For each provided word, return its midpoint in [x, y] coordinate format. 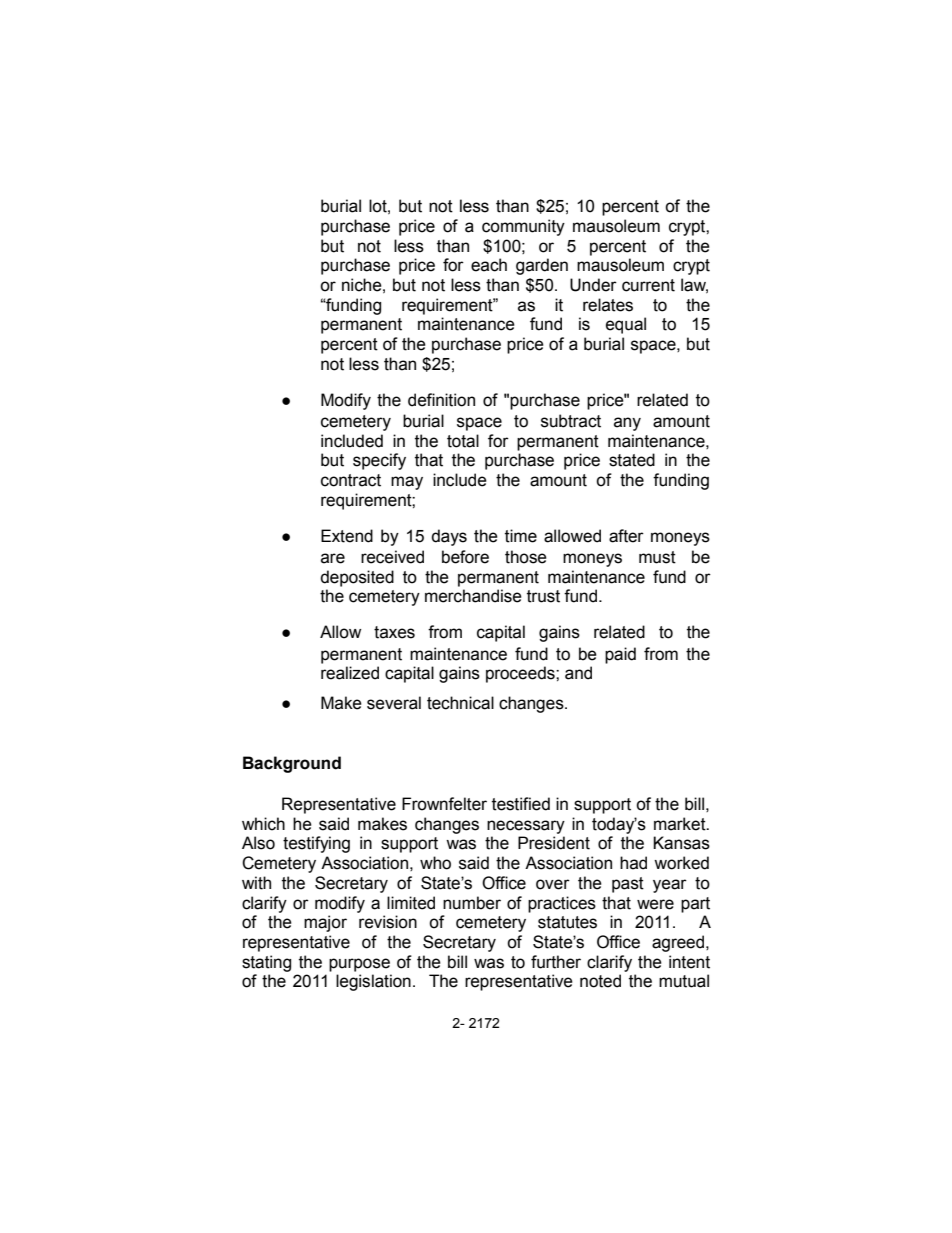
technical [460, 703]
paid [620, 655]
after [626, 536]
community [523, 227]
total [463, 441]
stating [266, 963]
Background [292, 764]
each [489, 265]
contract [351, 480]
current [648, 285]
